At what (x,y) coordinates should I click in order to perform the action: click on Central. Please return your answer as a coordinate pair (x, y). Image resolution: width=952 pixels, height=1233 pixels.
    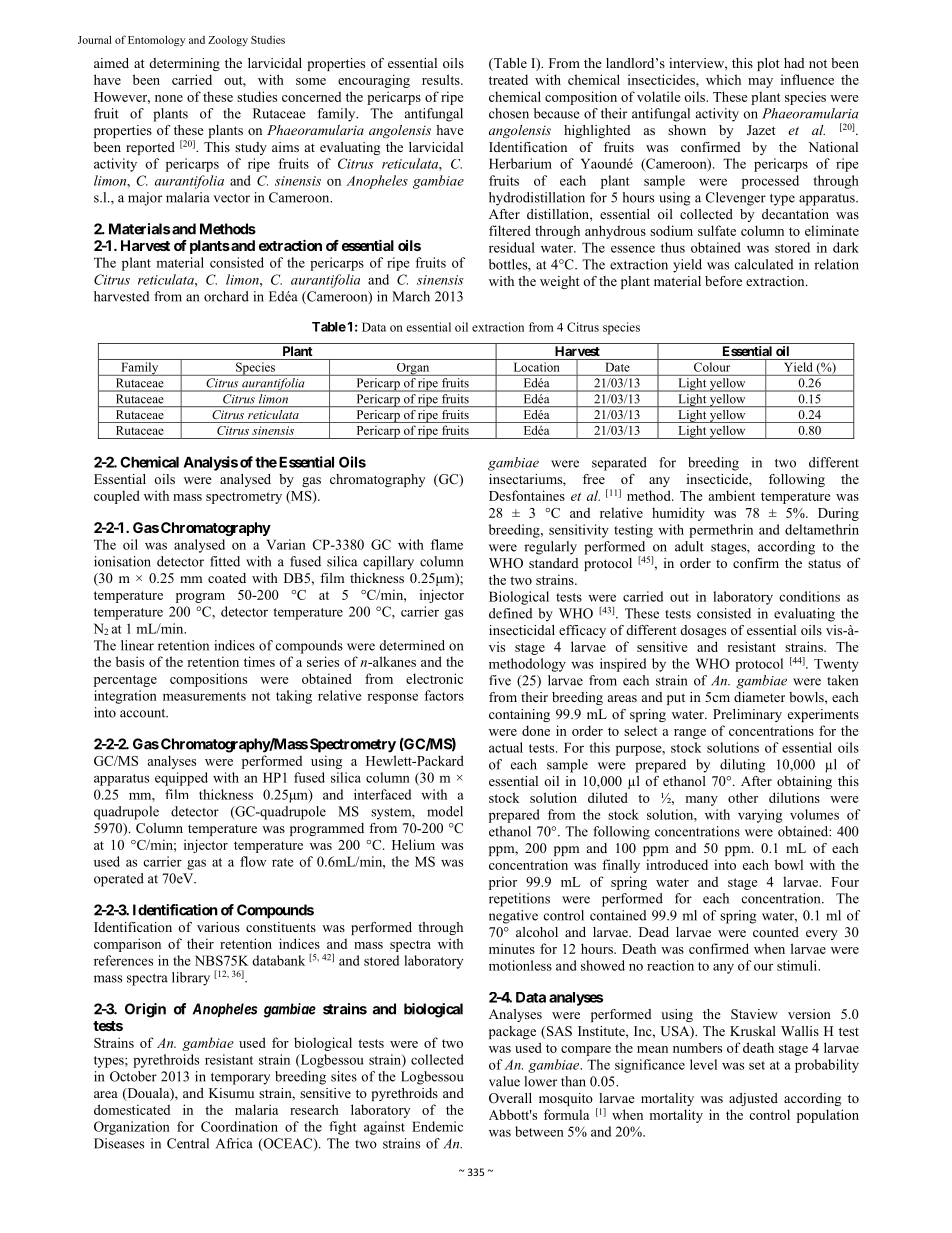
    Looking at the image, I should click on (188, 1143).
